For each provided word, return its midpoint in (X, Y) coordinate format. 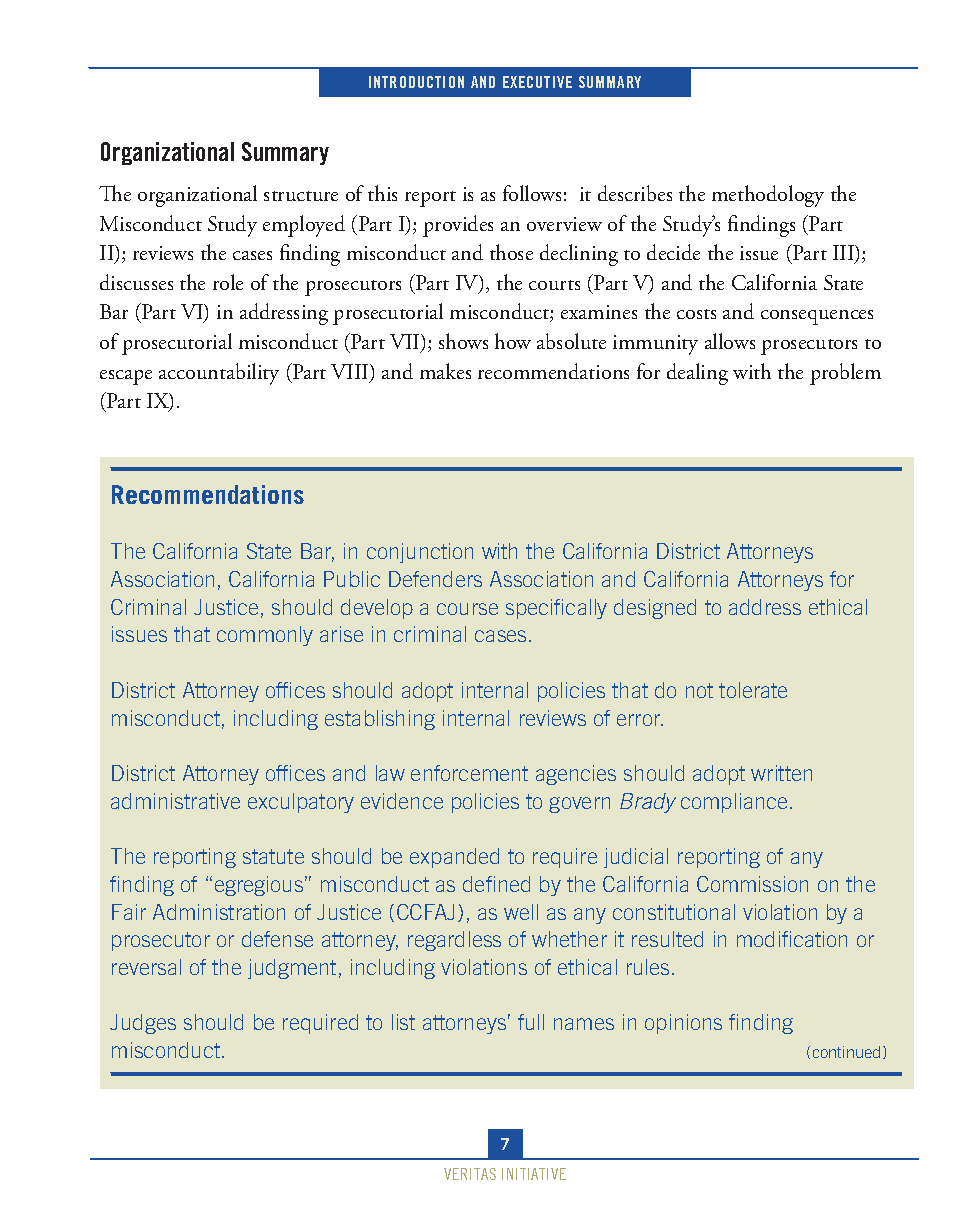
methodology (768, 196)
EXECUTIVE (537, 82)
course (467, 609)
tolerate (753, 690)
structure (301, 196)
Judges (143, 1024)
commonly (265, 636)
